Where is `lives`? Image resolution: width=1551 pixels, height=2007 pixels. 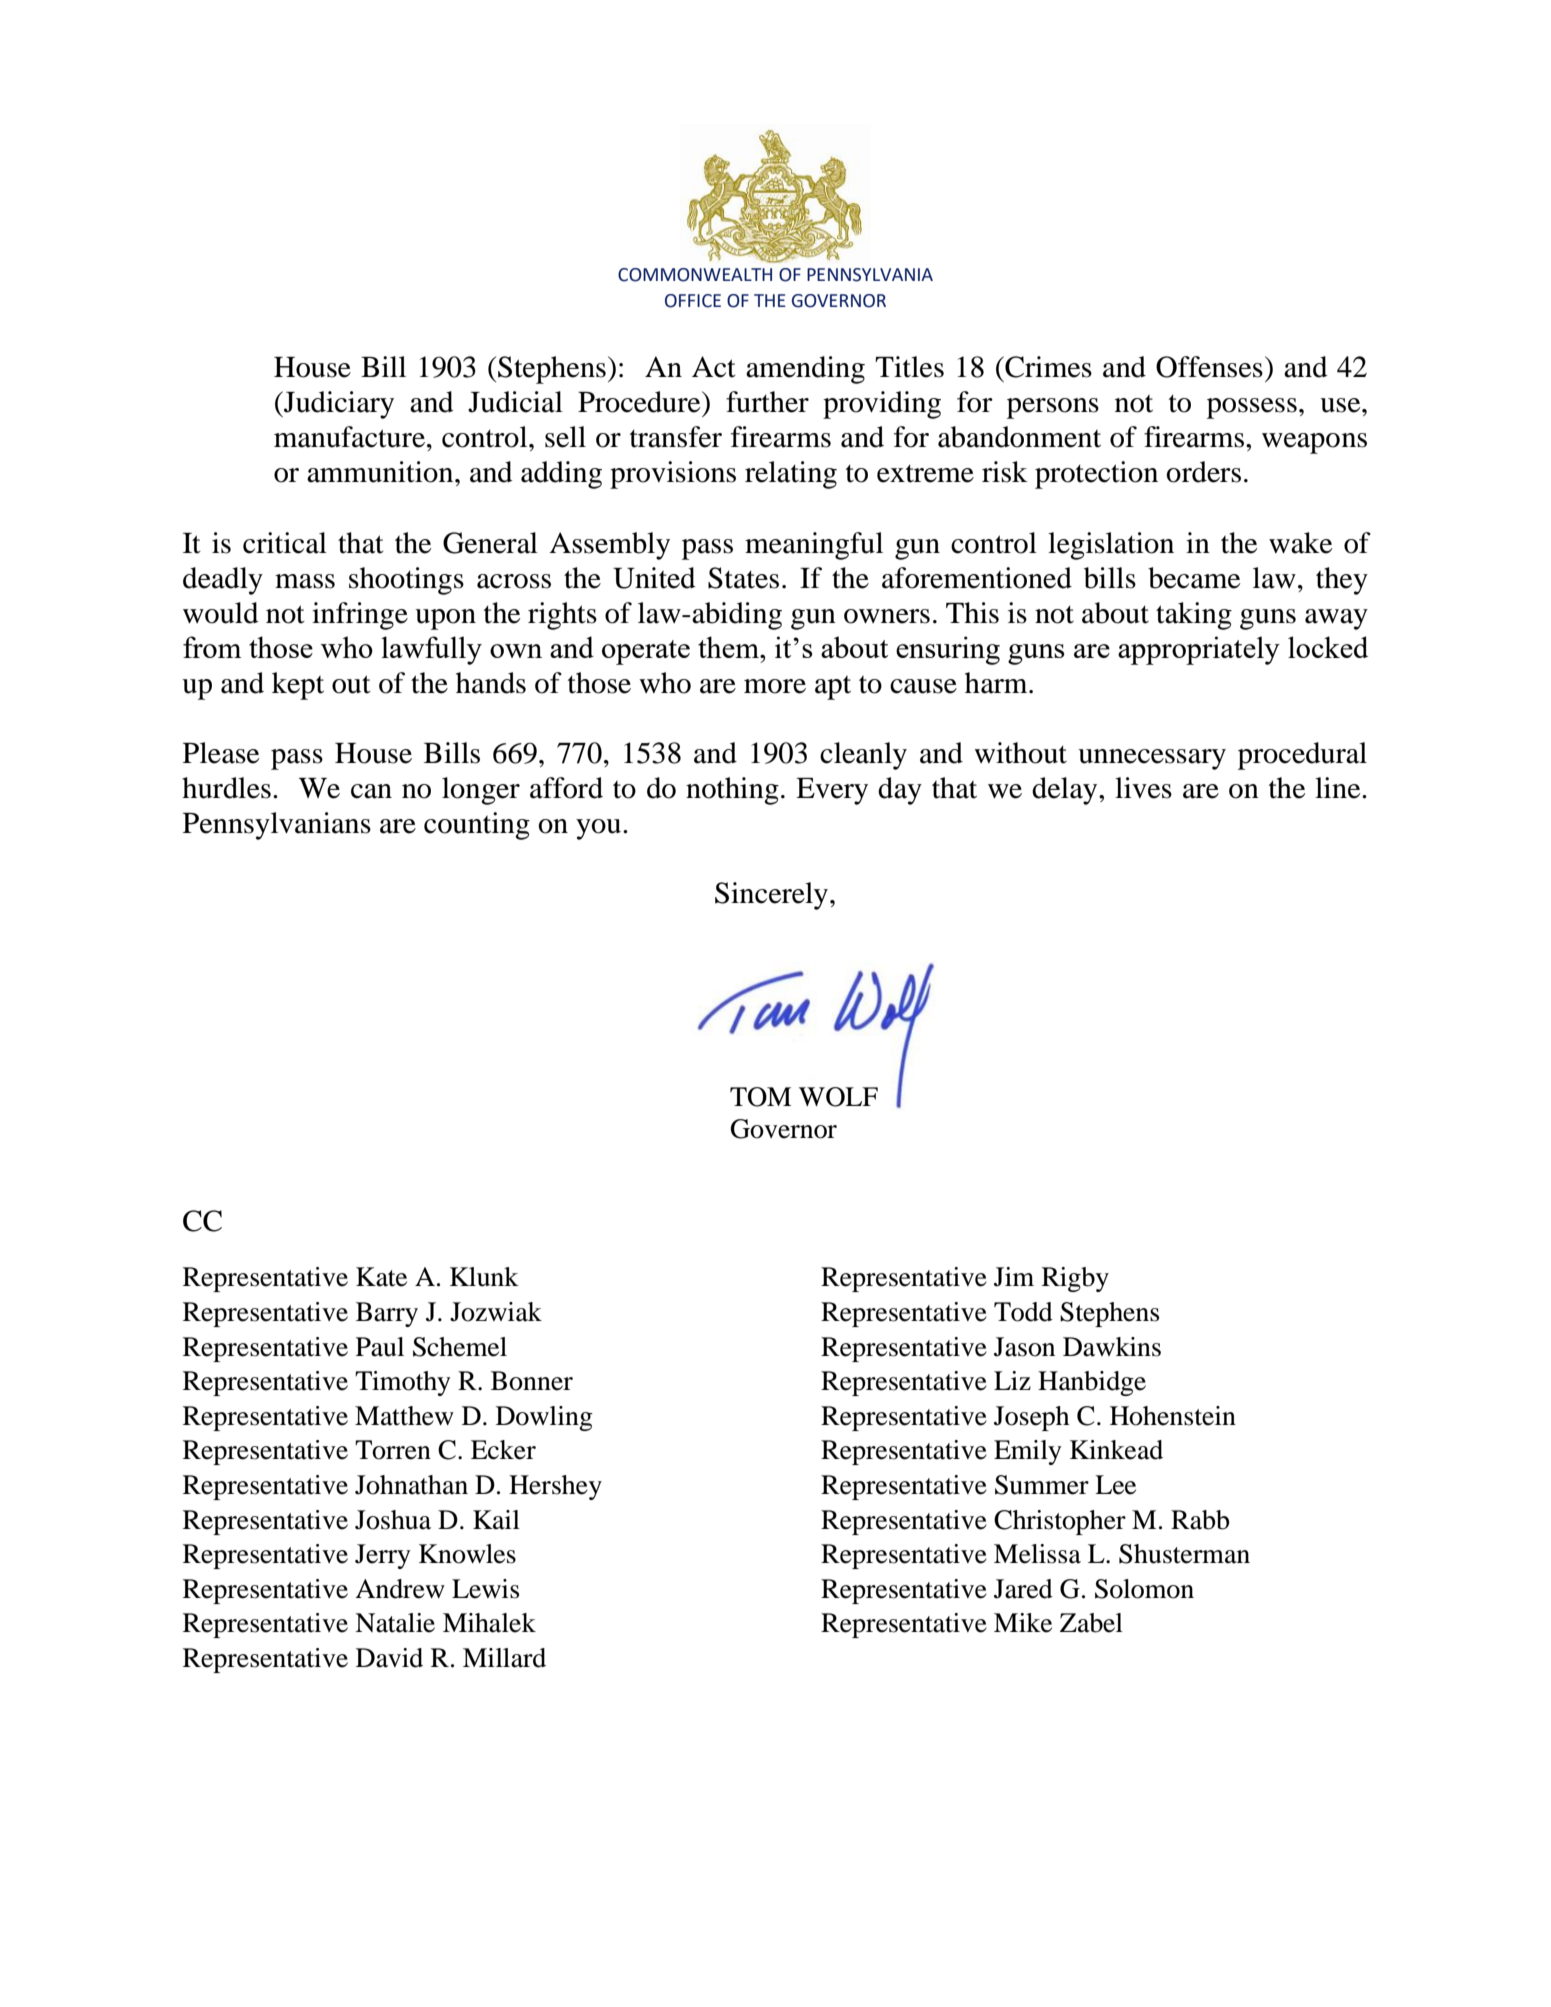
lives is located at coordinates (1143, 788).
